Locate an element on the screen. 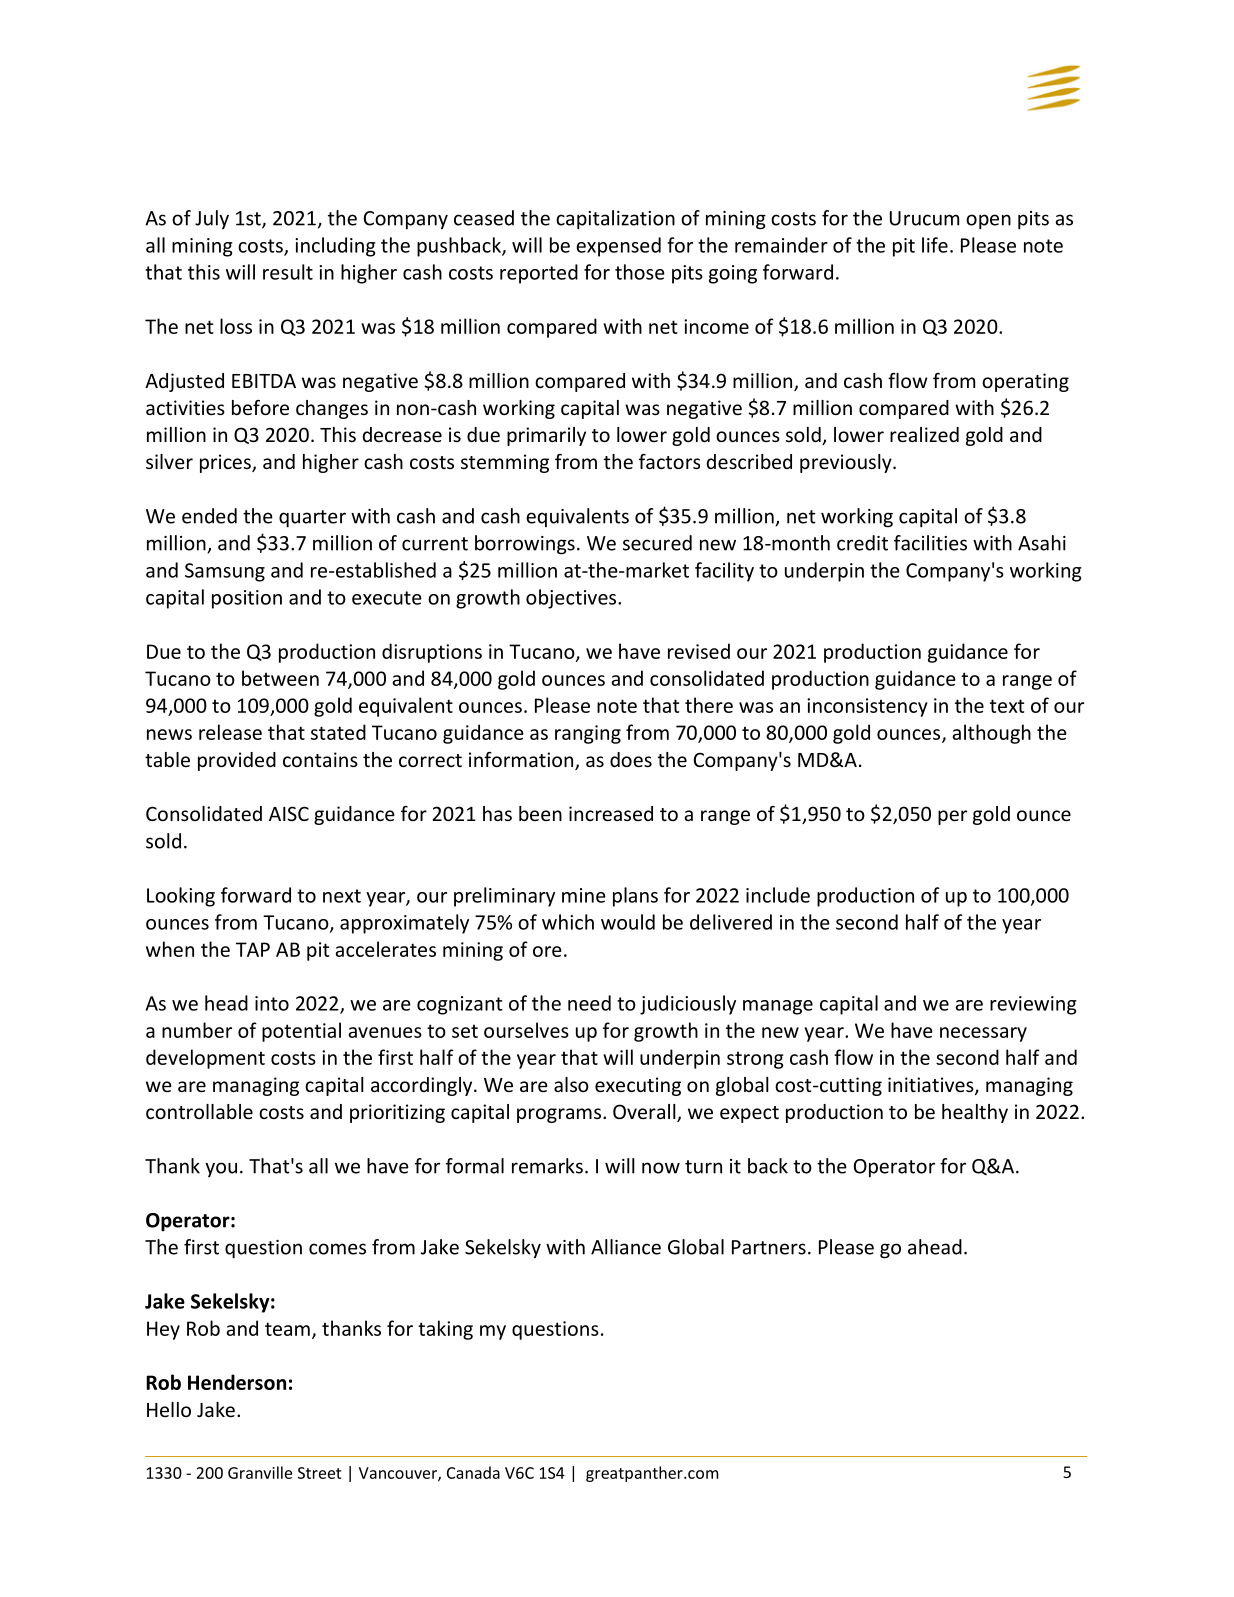 The height and width of the screenshot is (1597, 1234). those is located at coordinates (640, 272).
